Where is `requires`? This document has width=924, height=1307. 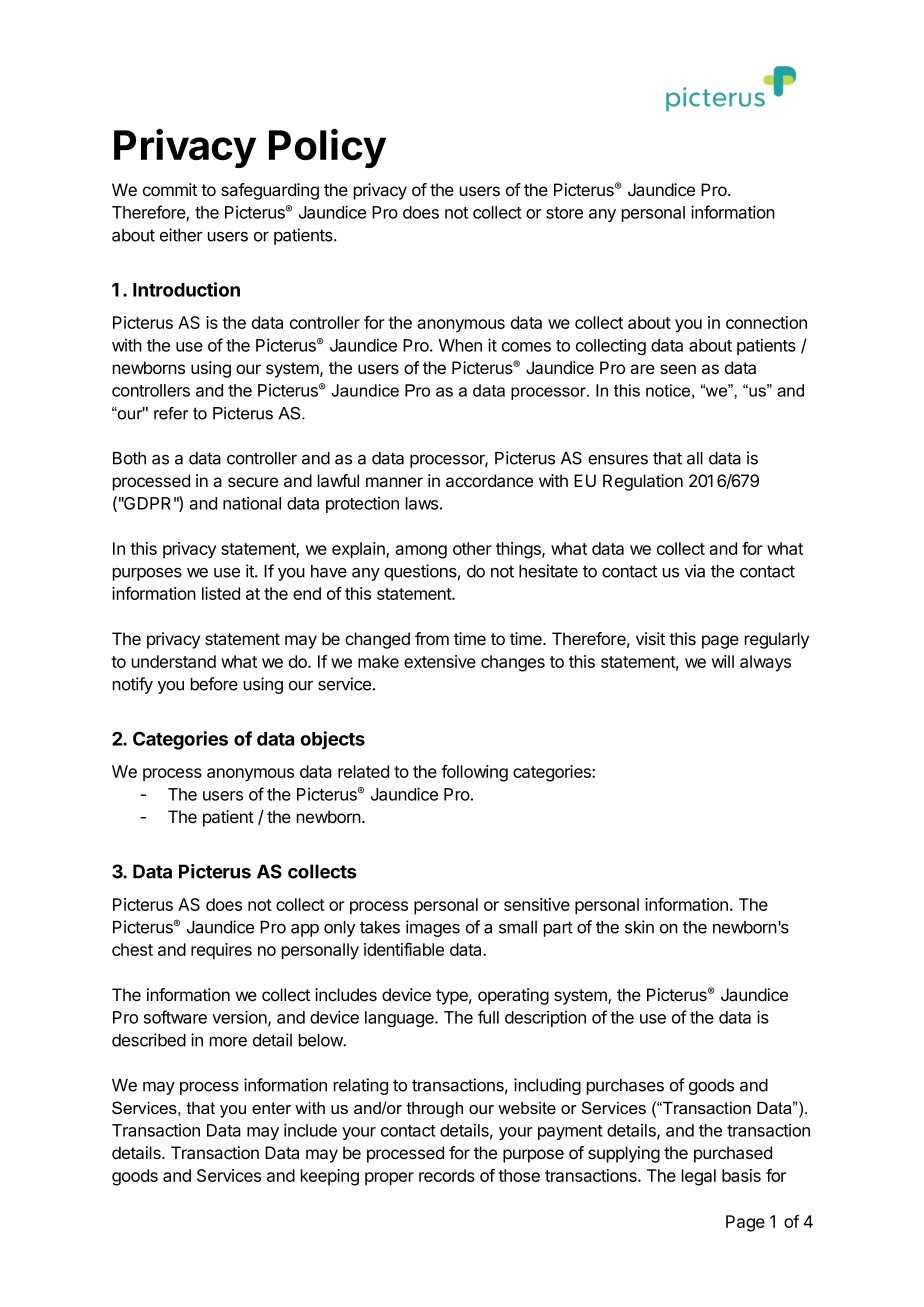
requires is located at coordinates (221, 951).
